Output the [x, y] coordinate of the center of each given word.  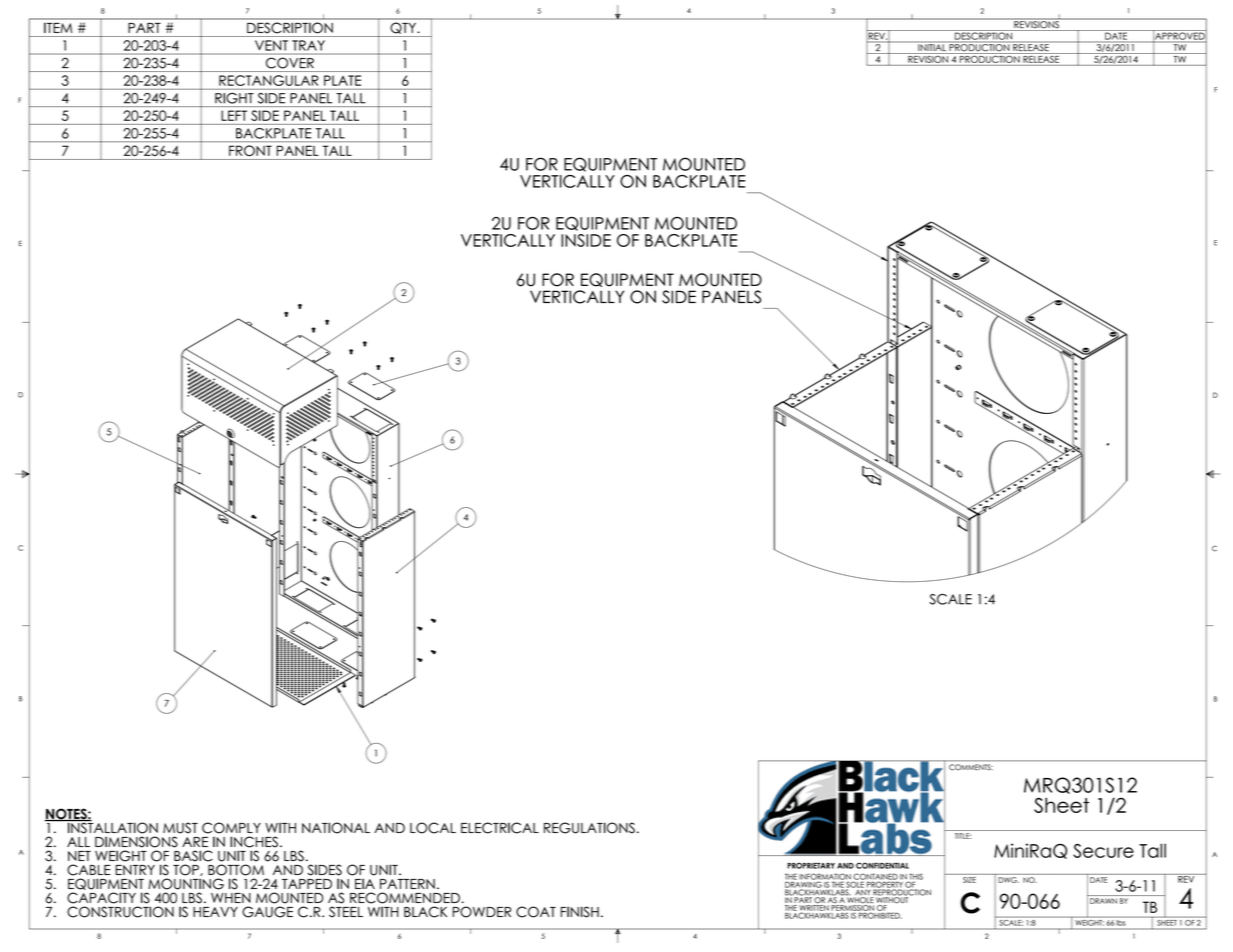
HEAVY [215, 912]
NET [79, 856]
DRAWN [1103, 901]
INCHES [254, 842]
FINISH [580, 912]
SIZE [969, 880]
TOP [187, 870]
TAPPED [307, 884]
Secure [1103, 851]
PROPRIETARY [811, 865]
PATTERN [407, 884]
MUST [180, 828]
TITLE [963, 836]
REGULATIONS [589, 828]
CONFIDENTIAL [882, 865]
